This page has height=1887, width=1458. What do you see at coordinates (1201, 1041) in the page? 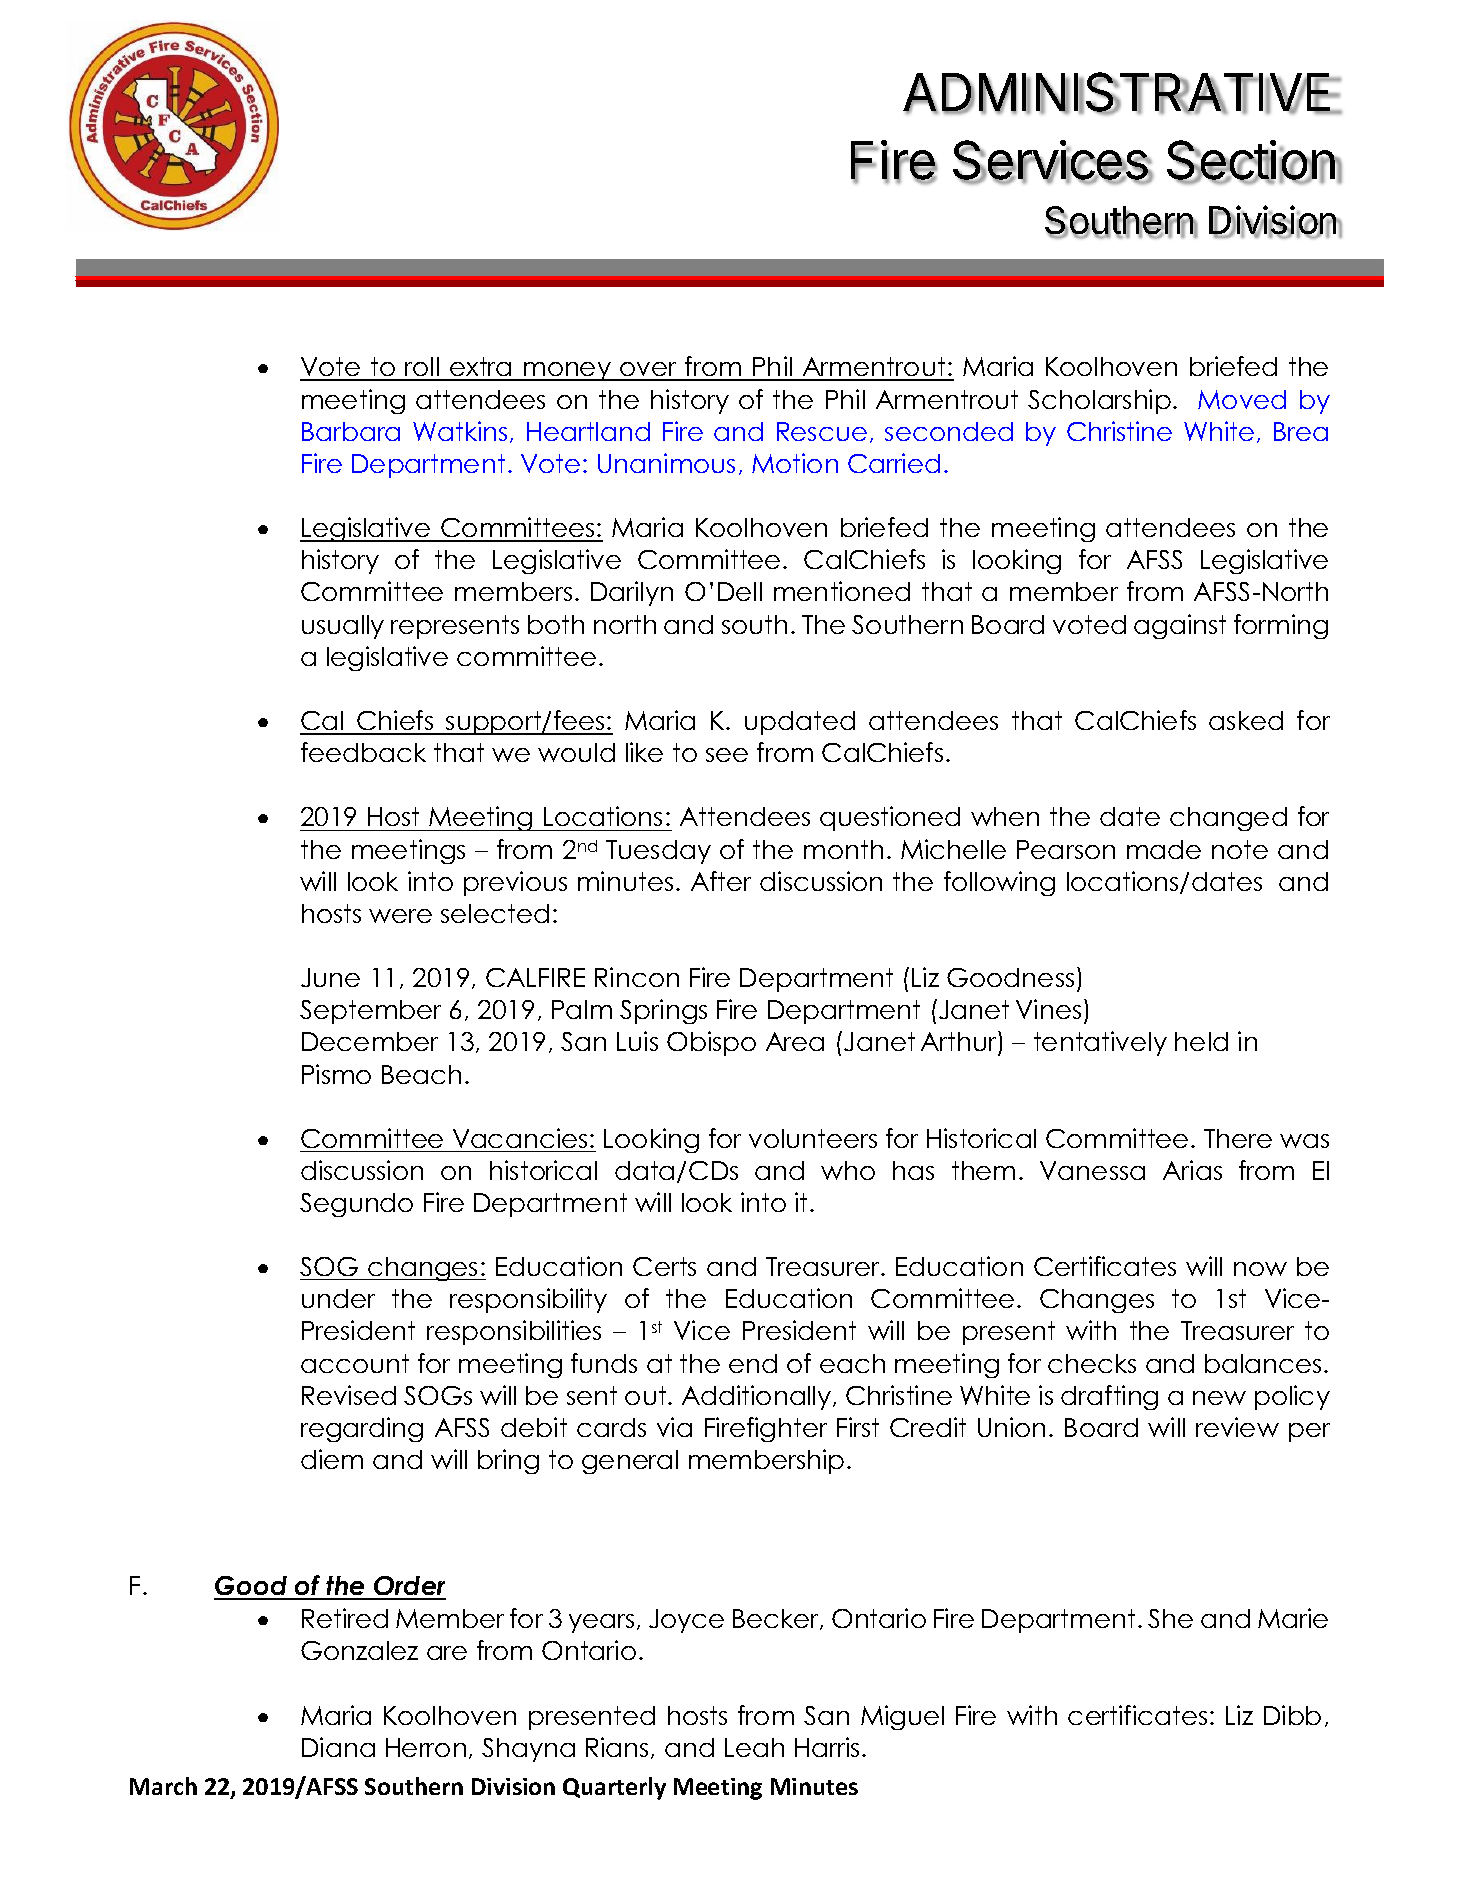
I see `held` at bounding box center [1201, 1041].
